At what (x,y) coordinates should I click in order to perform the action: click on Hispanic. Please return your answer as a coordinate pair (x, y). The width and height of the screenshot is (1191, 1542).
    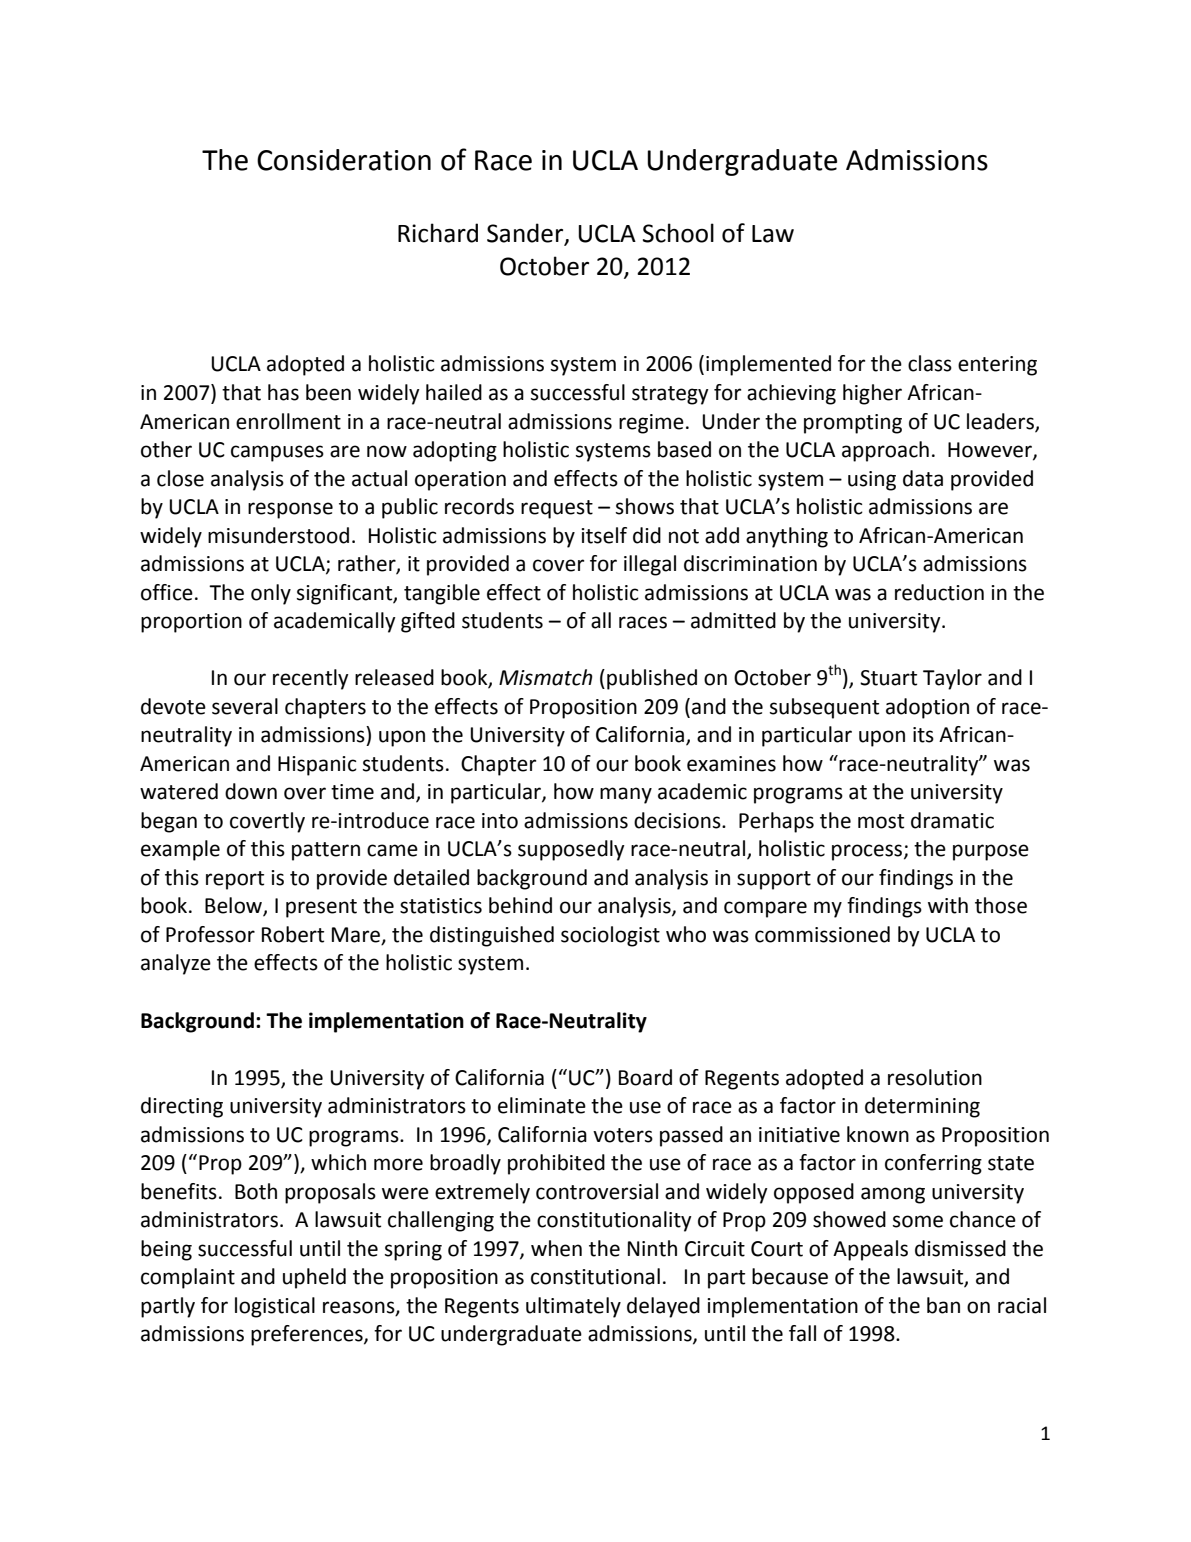
    Looking at the image, I should click on (317, 766).
